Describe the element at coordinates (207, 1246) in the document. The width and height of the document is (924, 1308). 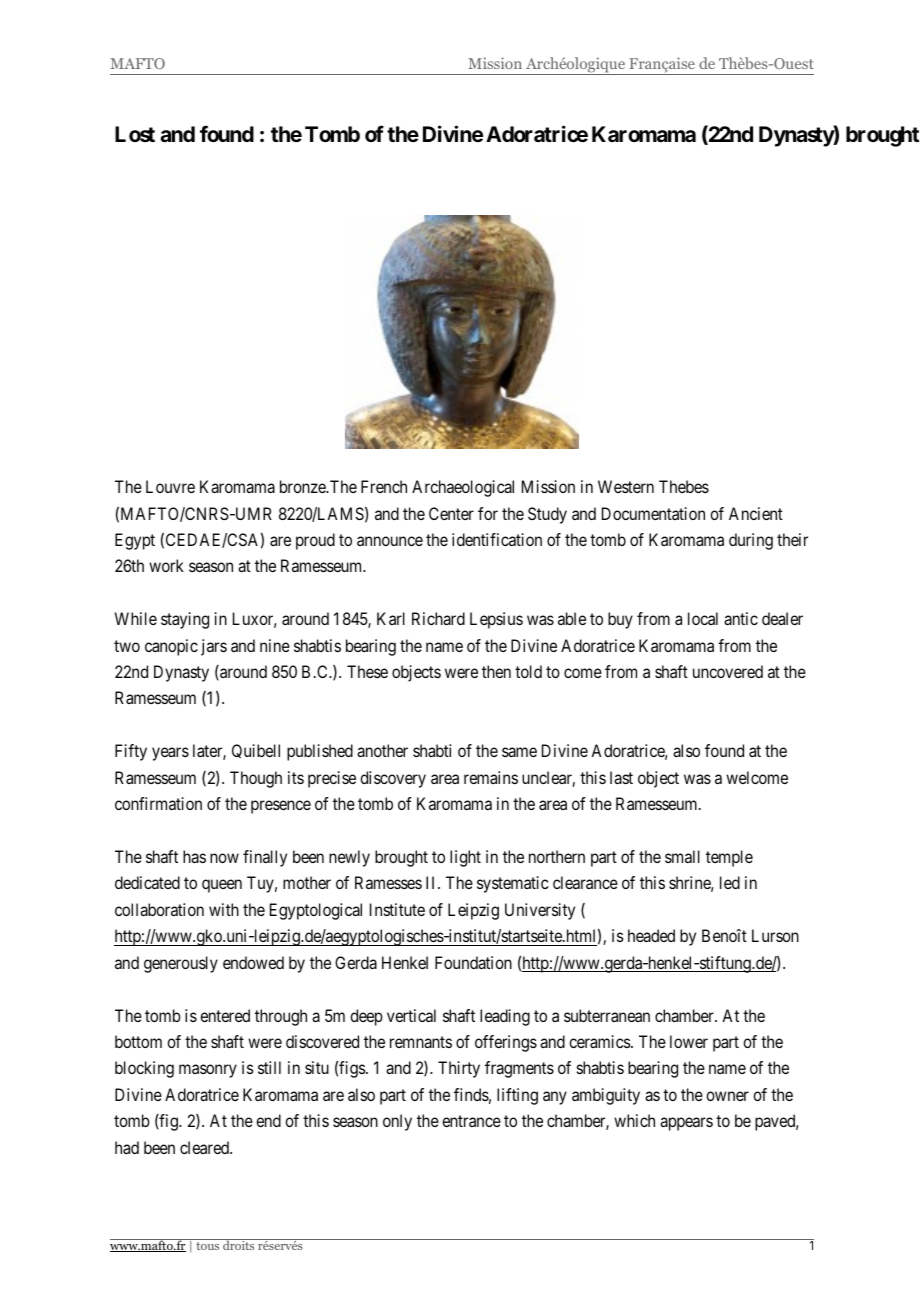
I see `tous` at that location.
